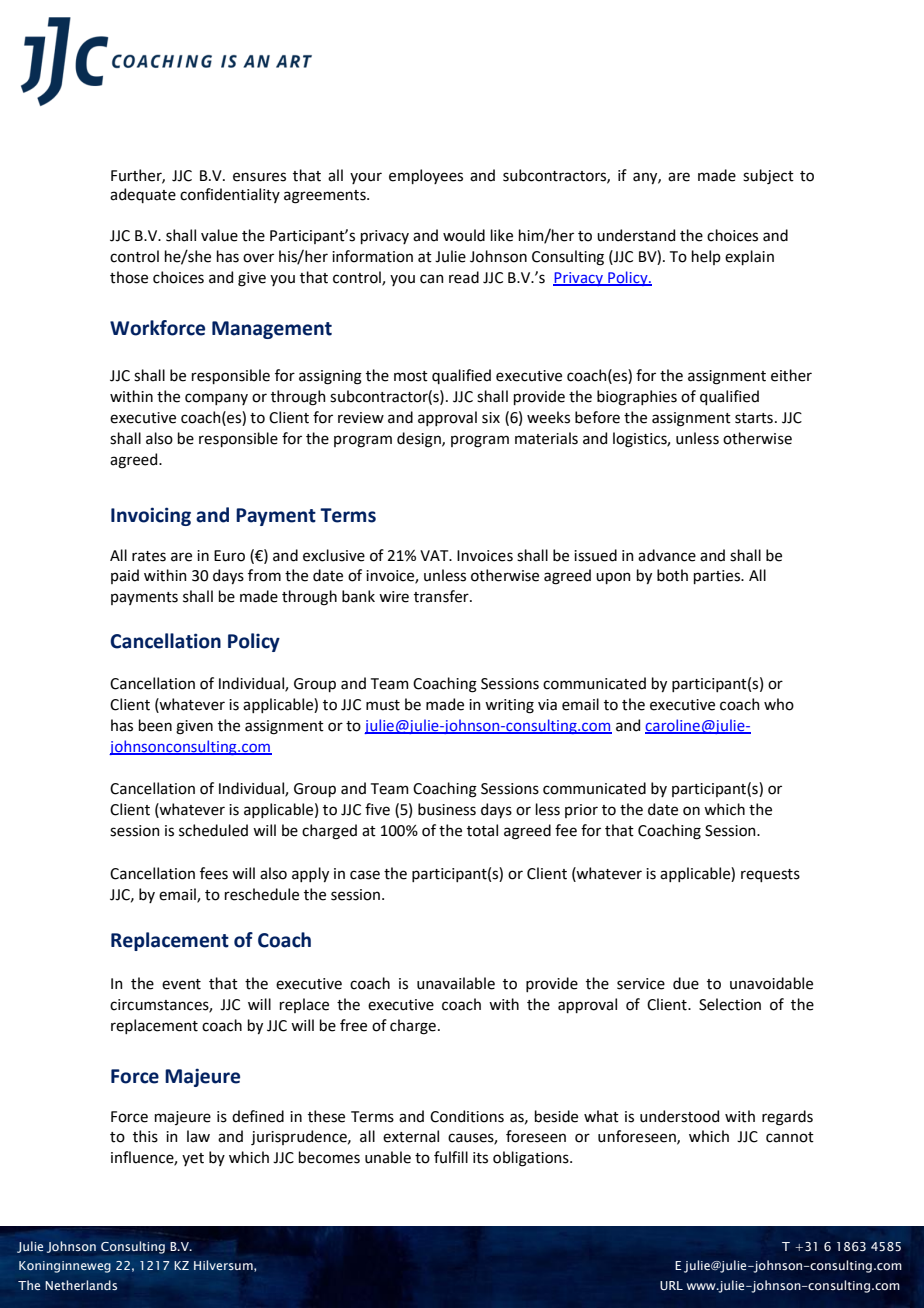  Describe the element at coordinates (779, 704) in the screenshot. I see `who` at that location.
